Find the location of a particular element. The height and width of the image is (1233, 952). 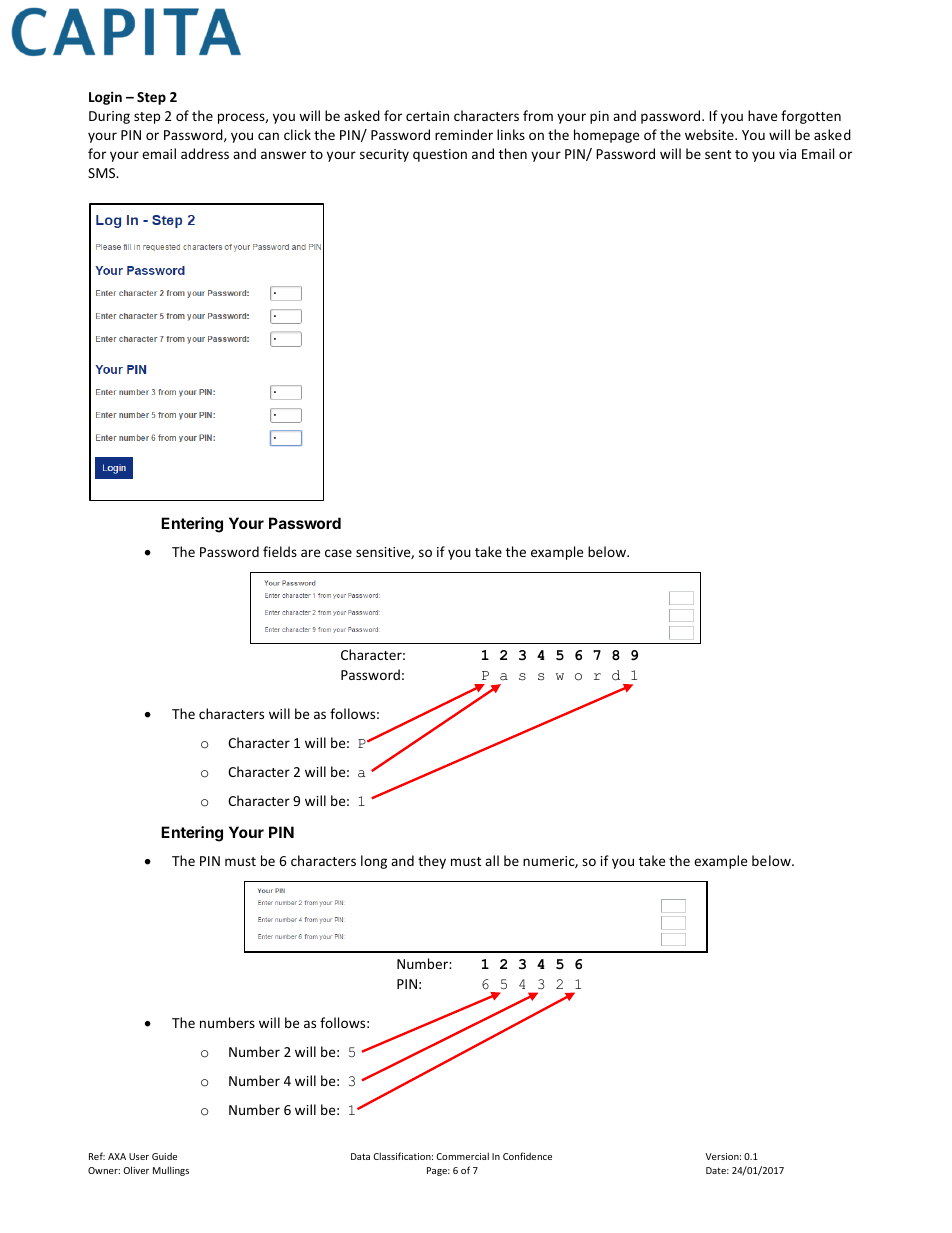

they is located at coordinates (432, 862).
